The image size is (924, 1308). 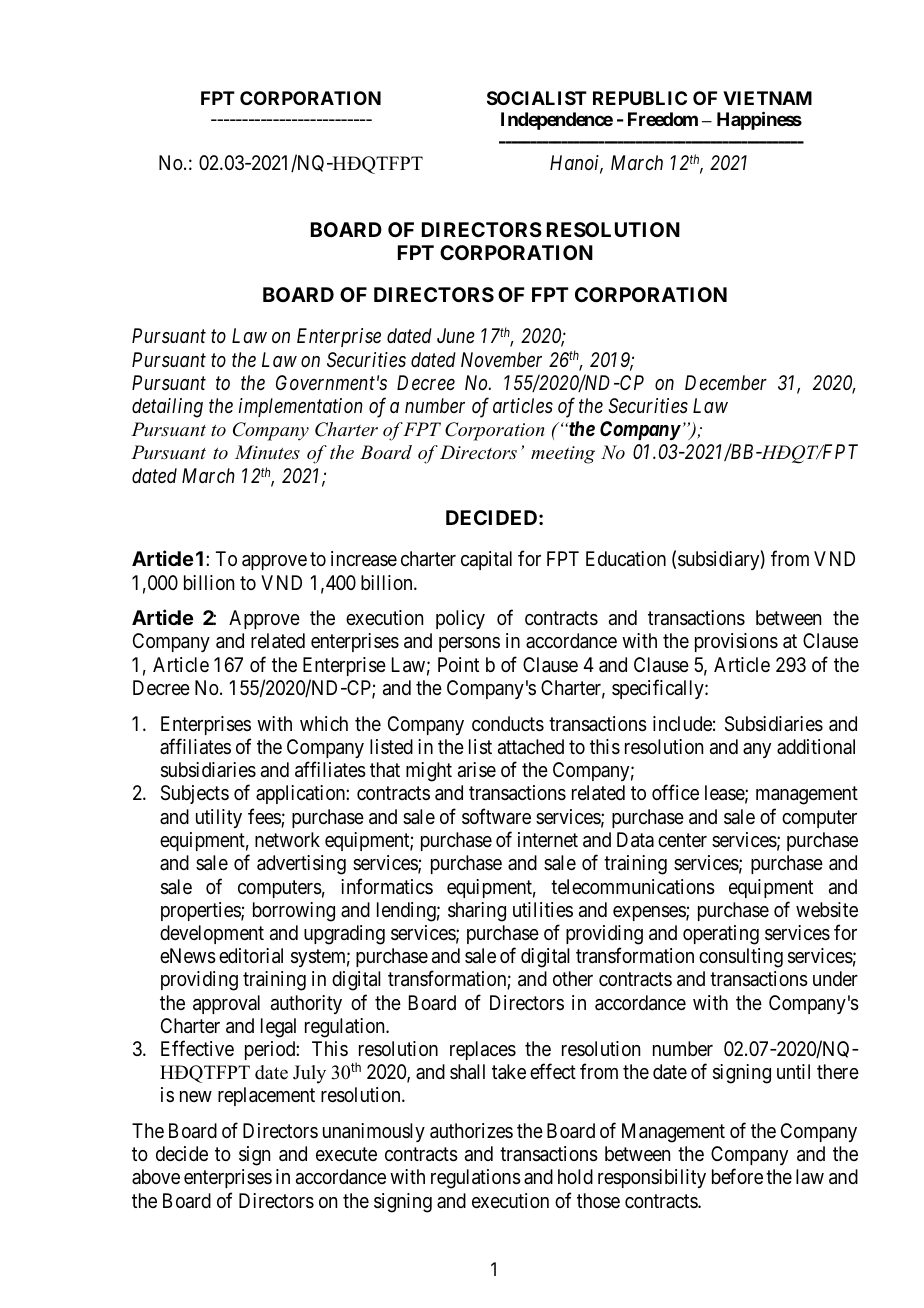 I want to click on REPUBLIC, so click(x=640, y=98).
